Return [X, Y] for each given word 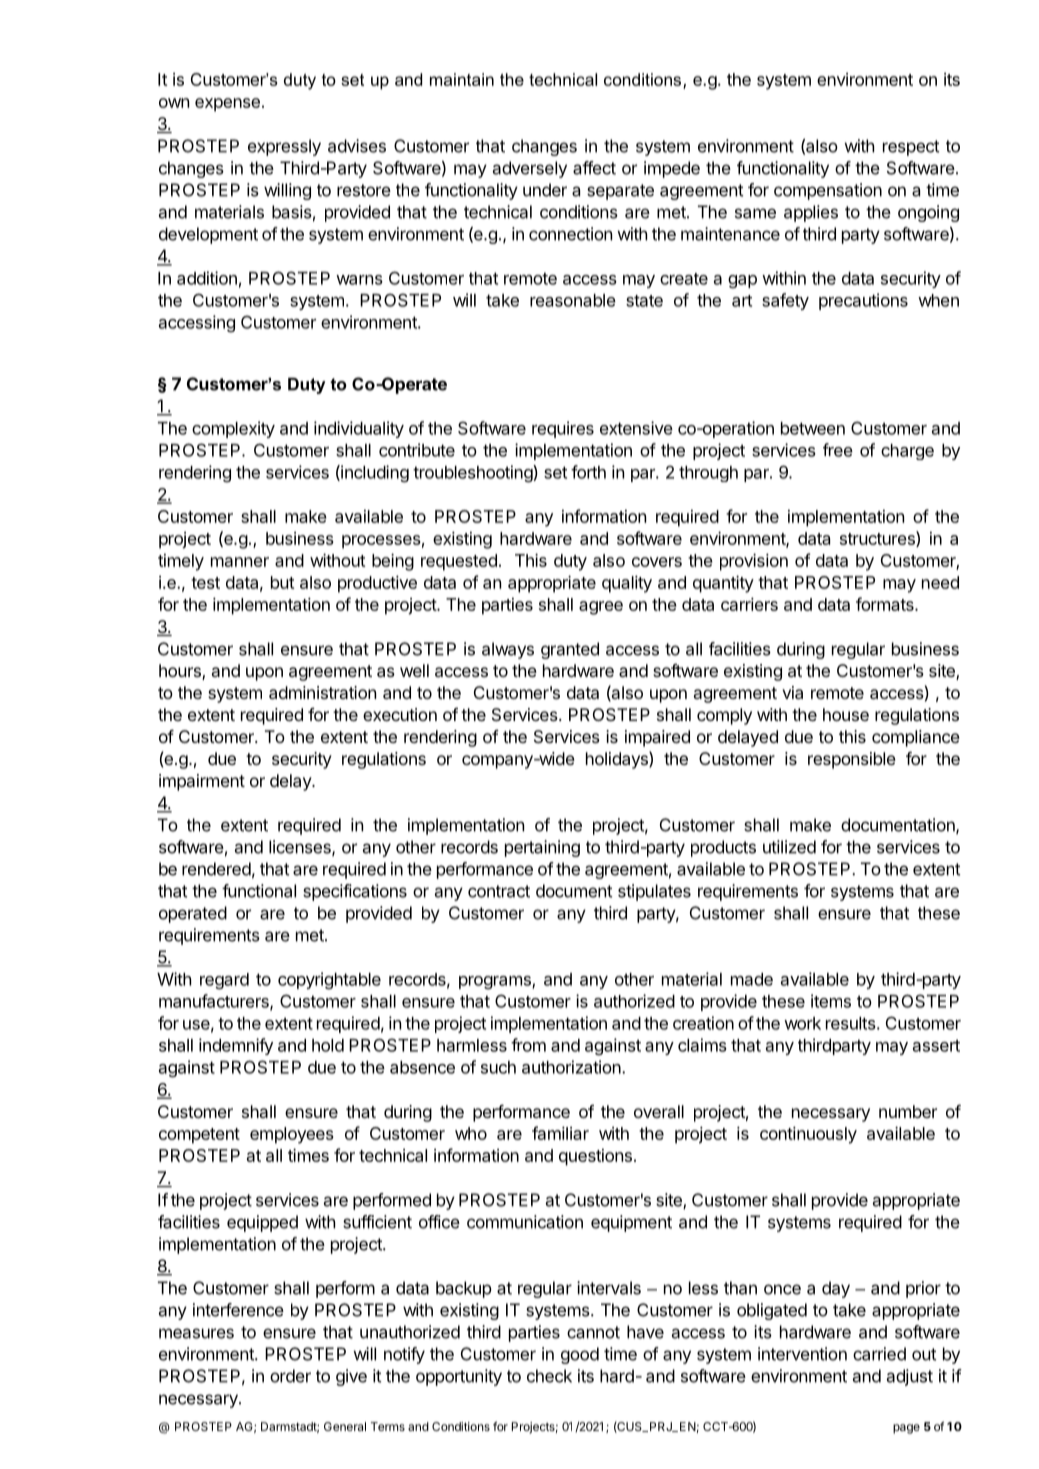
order [290, 1376]
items [831, 1001]
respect [911, 148]
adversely [530, 169]
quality [627, 584]
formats [886, 604]
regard [224, 981]
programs [496, 983]
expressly [284, 147]
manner [240, 562]
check [549, 1376]
